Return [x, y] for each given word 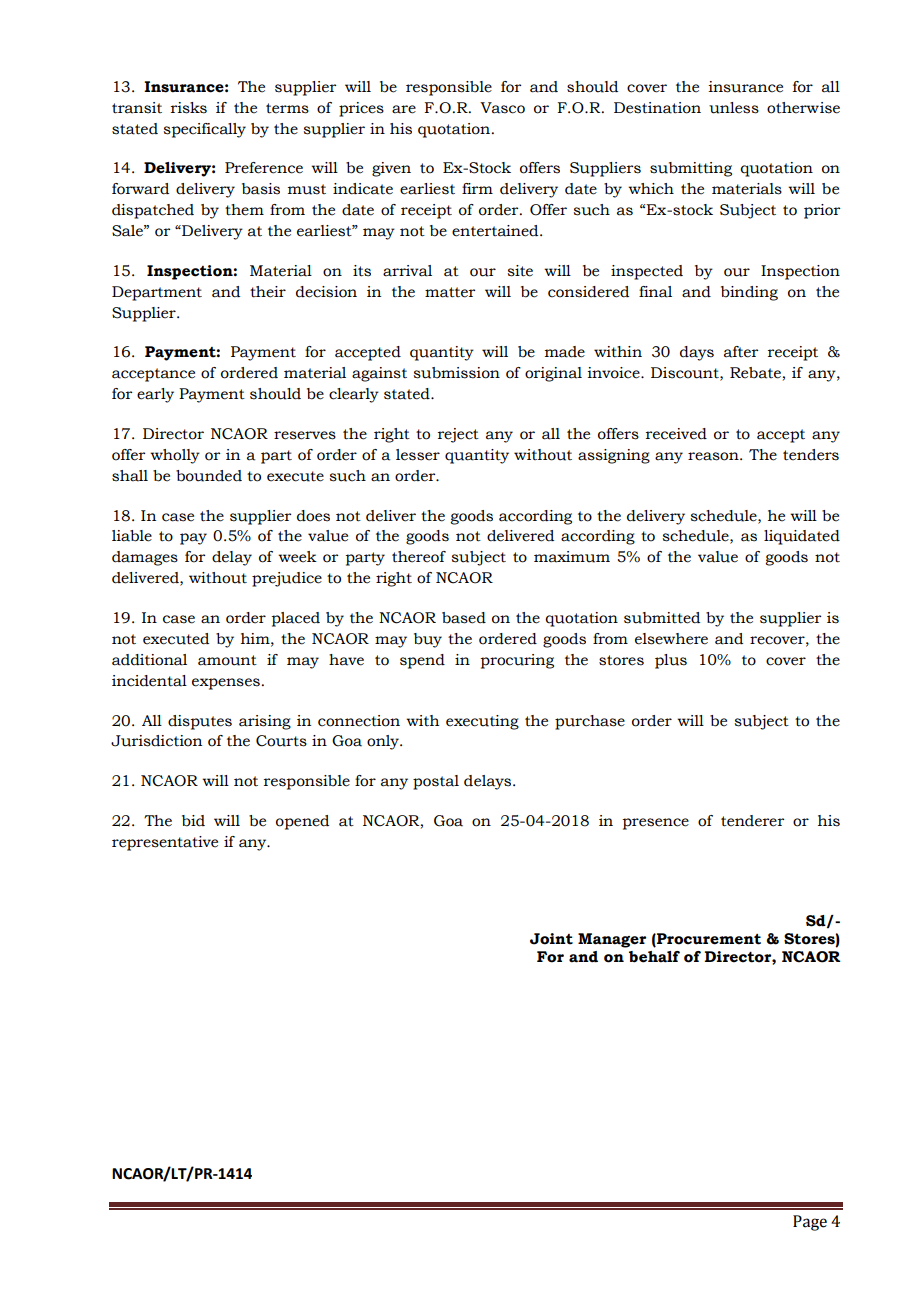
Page [810, 1223]
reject [458, 435]
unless [734, 108]
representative [165, 843]
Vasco [502, 108]
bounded [209, 476]
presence [655, 824]
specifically [204, 130]
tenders [811, 455]
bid [193, 821]
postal [436, 782]
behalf [654, 957]
